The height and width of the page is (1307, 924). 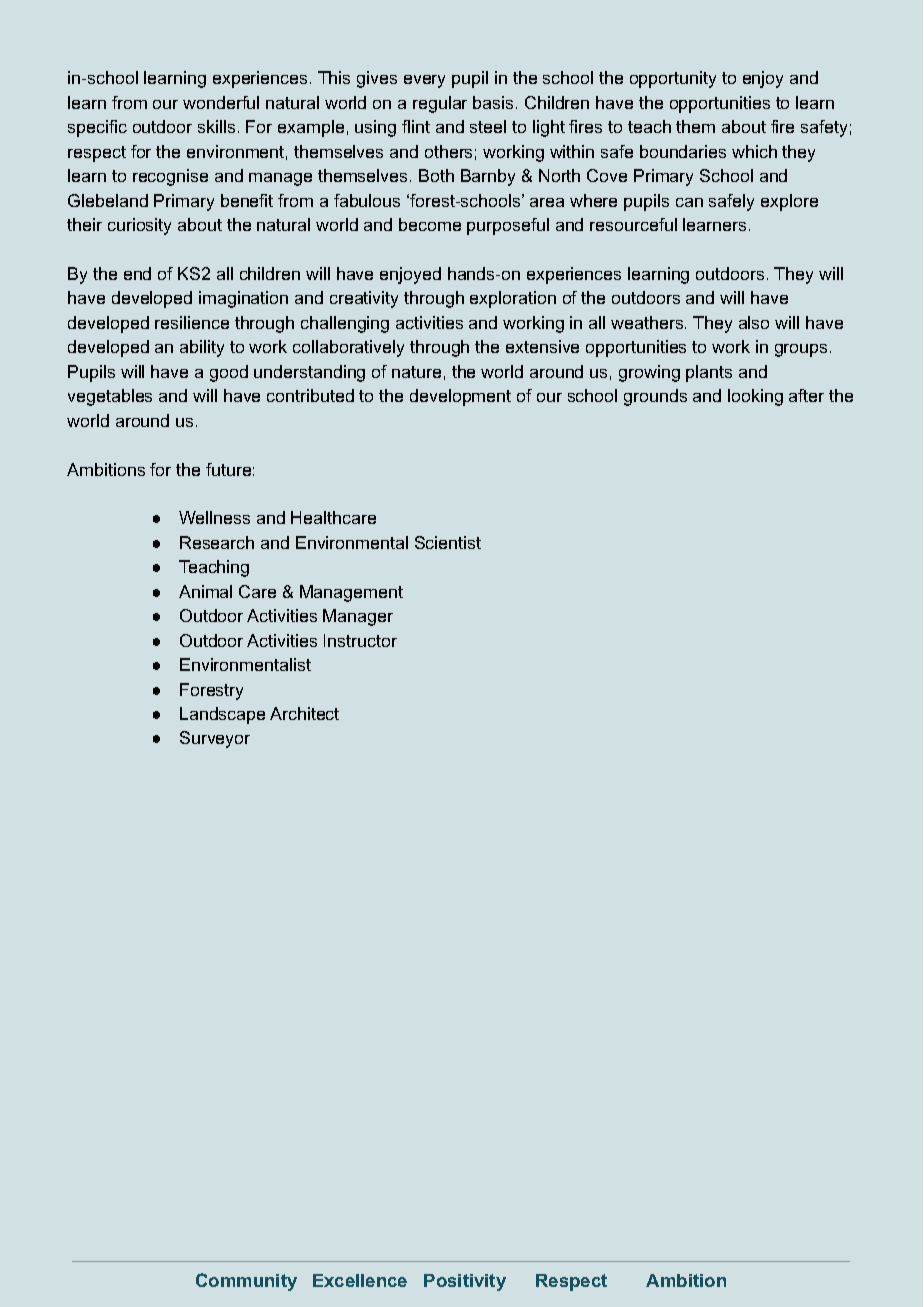 I want to click on which, so click(x=754, y=151).
